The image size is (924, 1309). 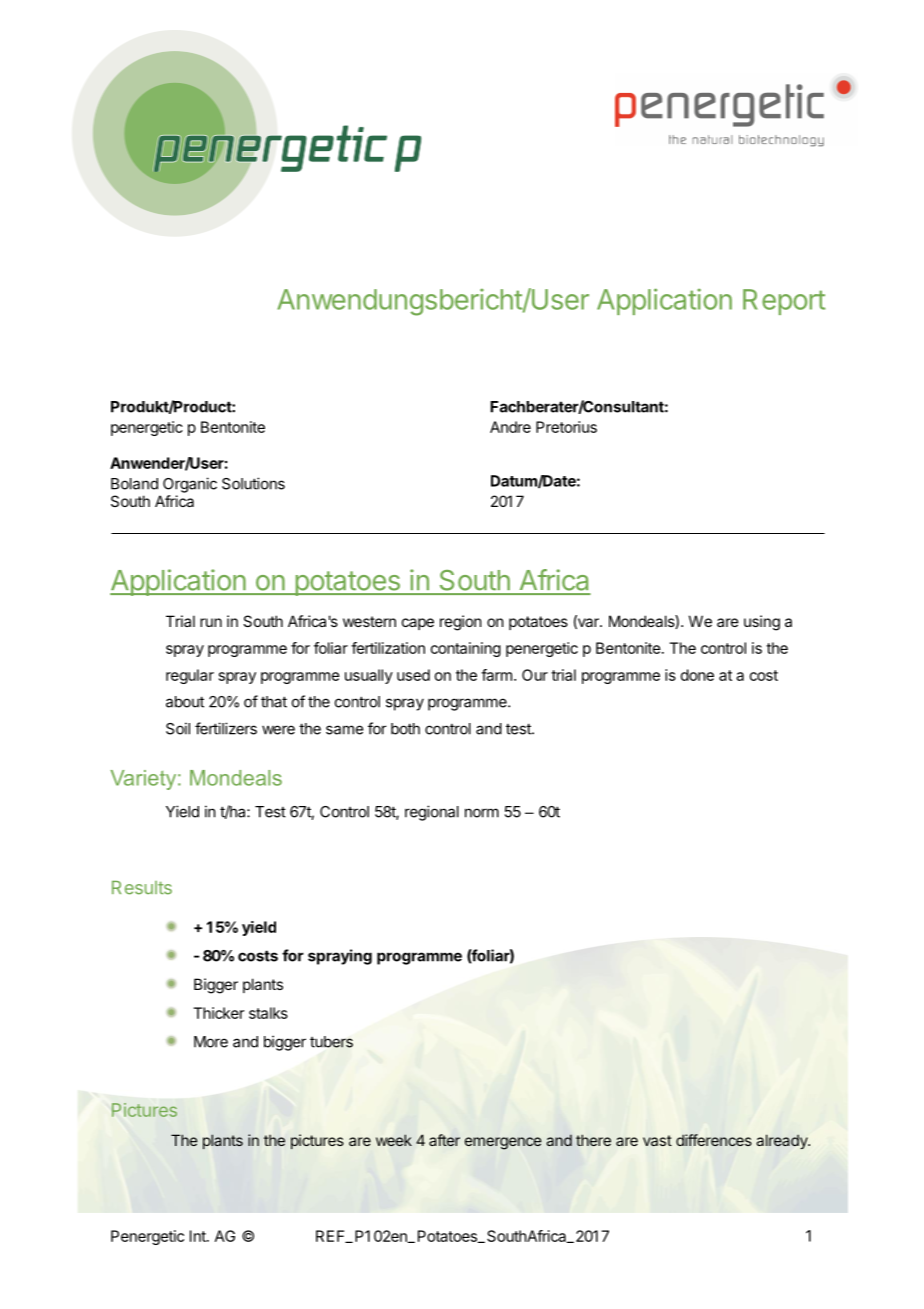 I want to click on differences, so click(x=714, y=1140).
